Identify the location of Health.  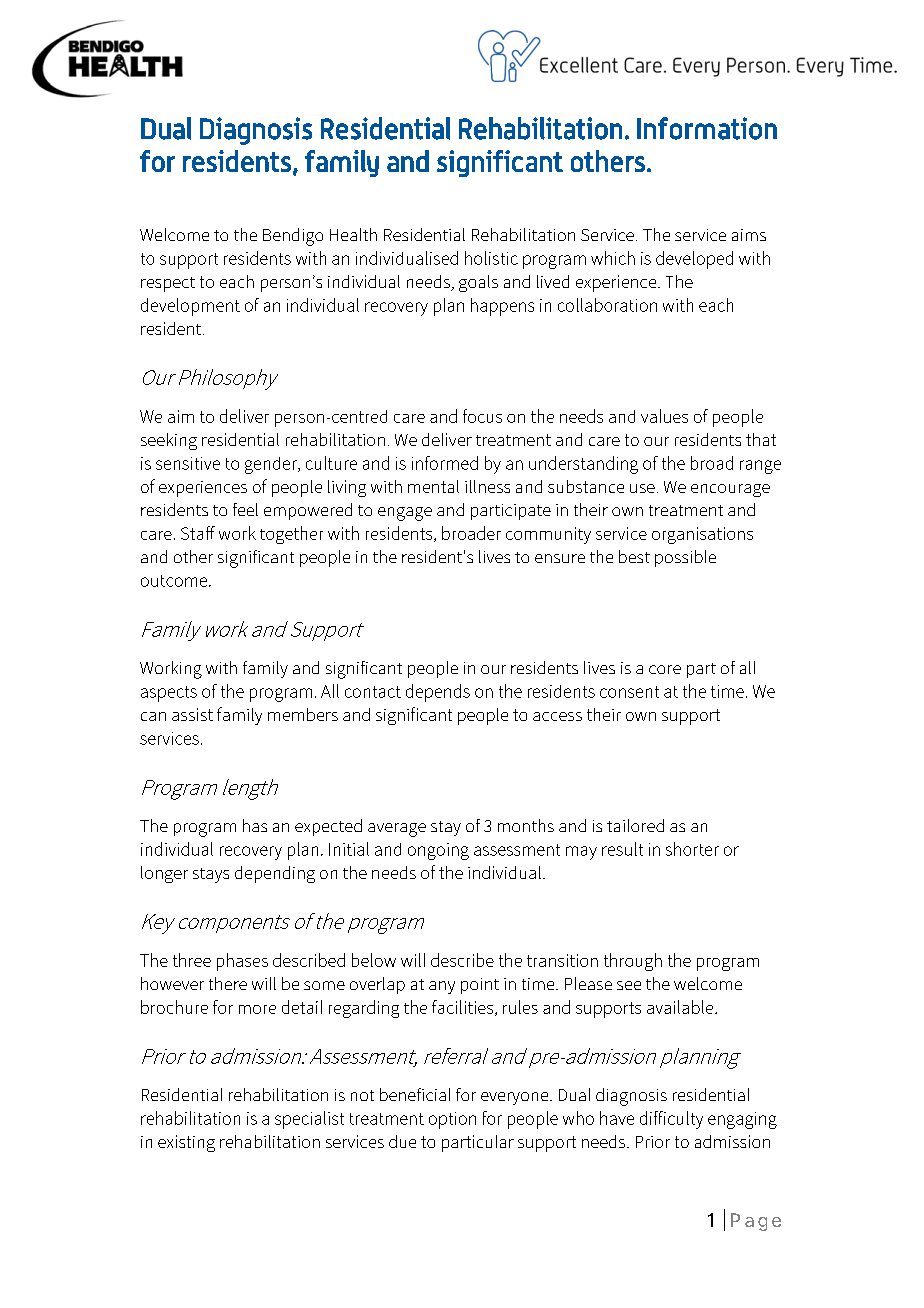
(353, 234).
